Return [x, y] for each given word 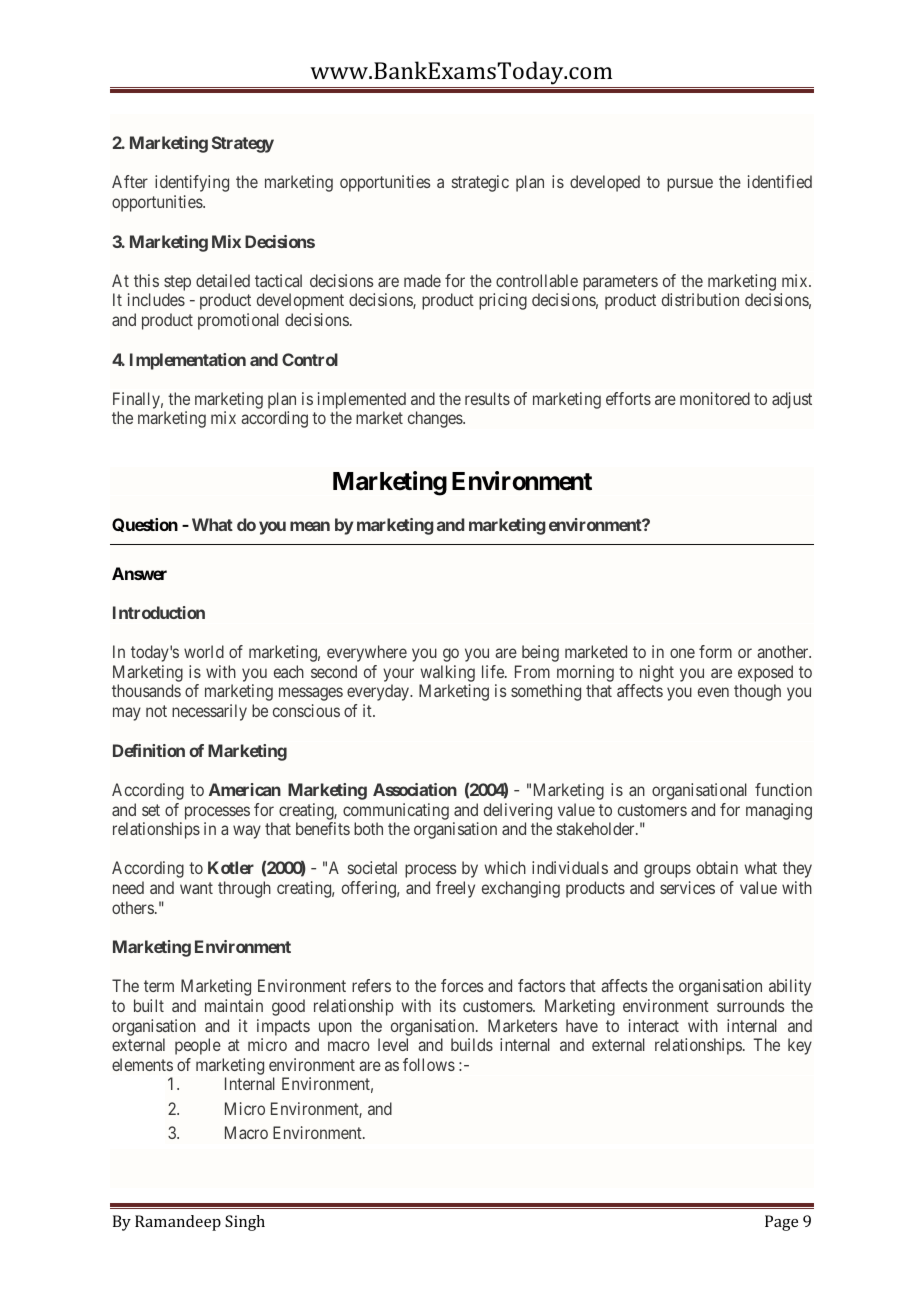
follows [429, 1064]
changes [436, 419]
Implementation [188, 361]
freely [455, 889]
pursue [690, 185]
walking [447, 675]
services [687, 887]
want [196, 888]
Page [781, 1223]
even [713, 692]
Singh [245, 1223]
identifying [192, 183]
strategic [480, 183]
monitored [715, 398]
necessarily [209, 712]
